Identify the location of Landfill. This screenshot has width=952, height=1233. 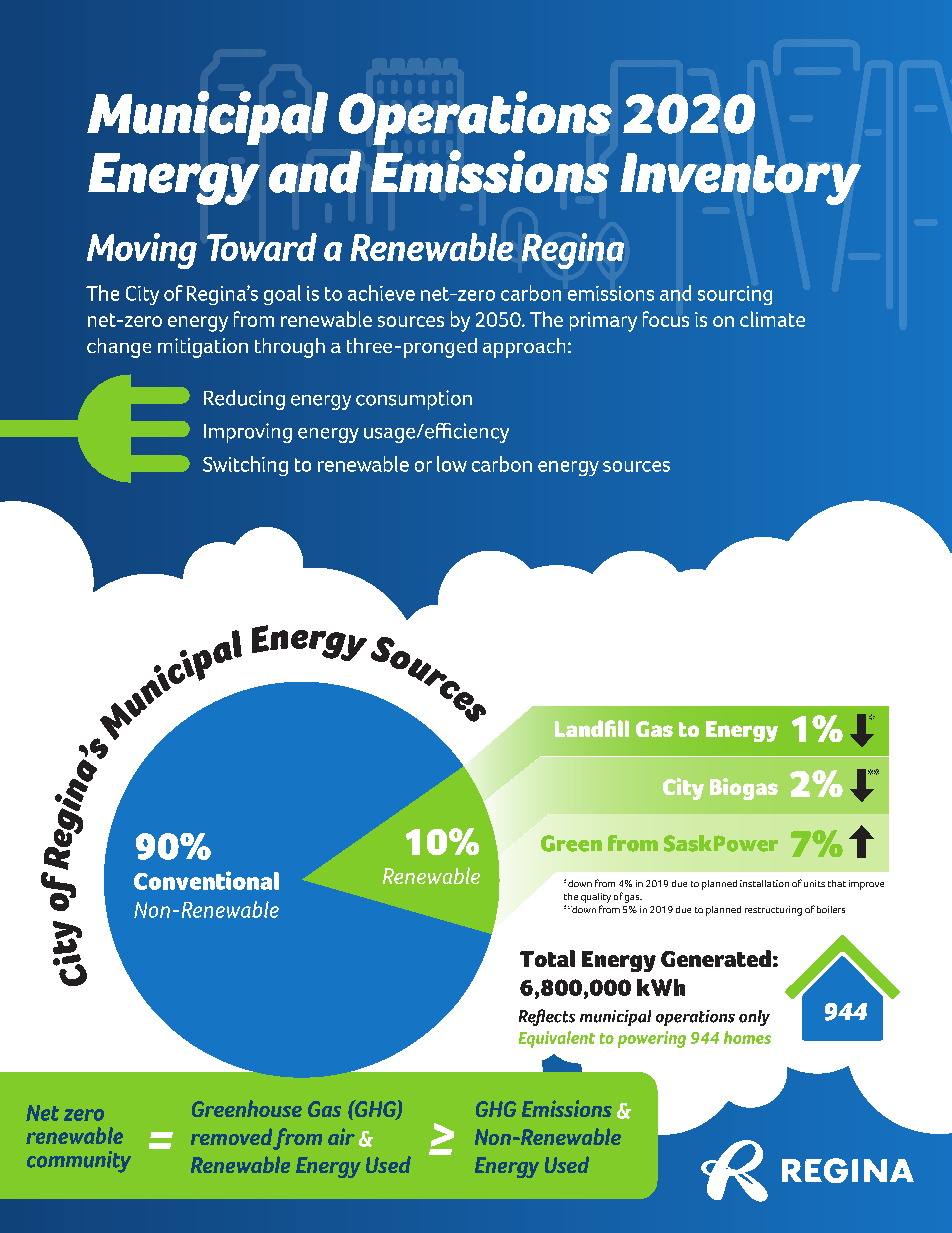
(592, 728).
